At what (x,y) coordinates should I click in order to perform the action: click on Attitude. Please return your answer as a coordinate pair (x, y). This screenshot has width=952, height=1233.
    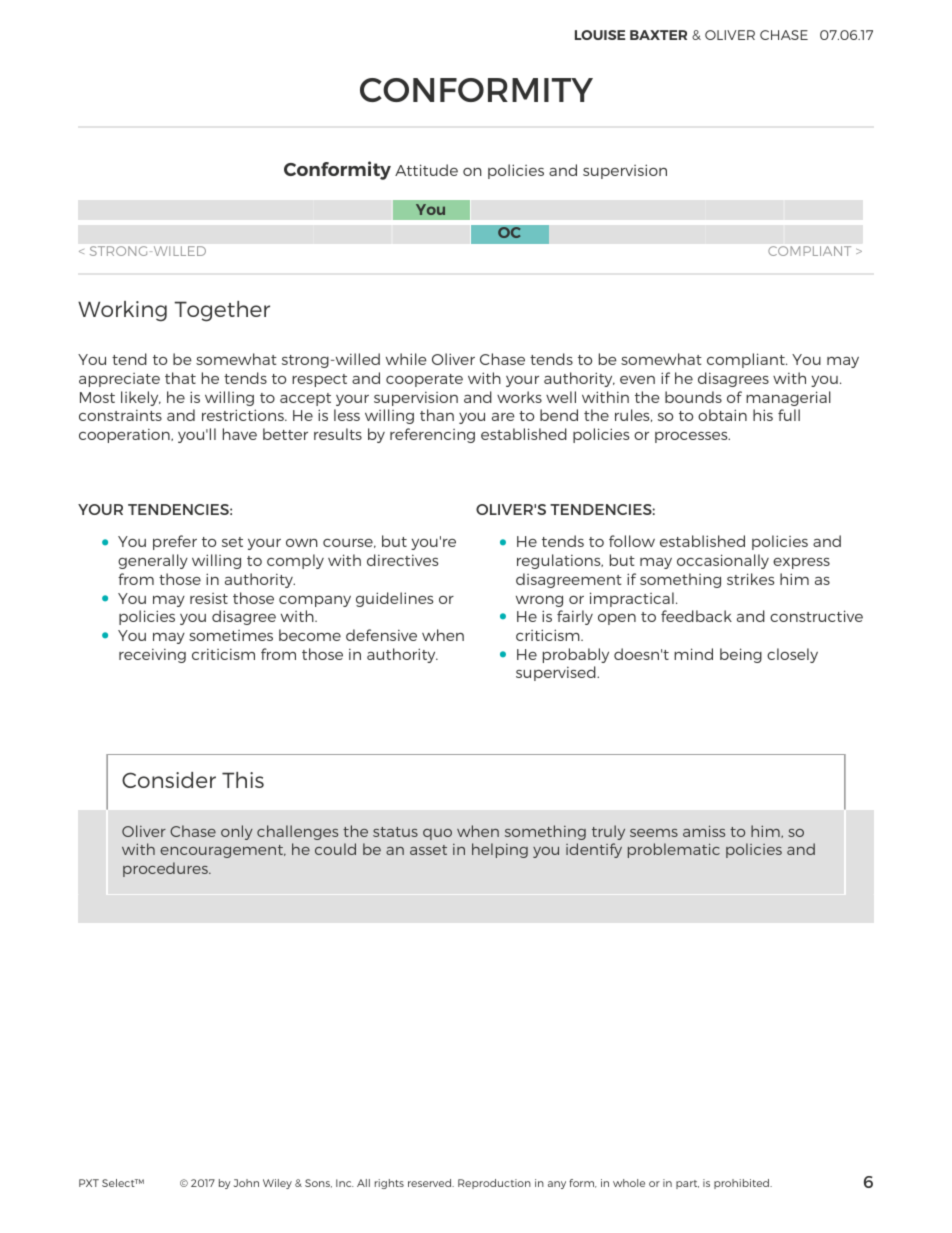
    Looking at the image, I should click on (426, 170).
